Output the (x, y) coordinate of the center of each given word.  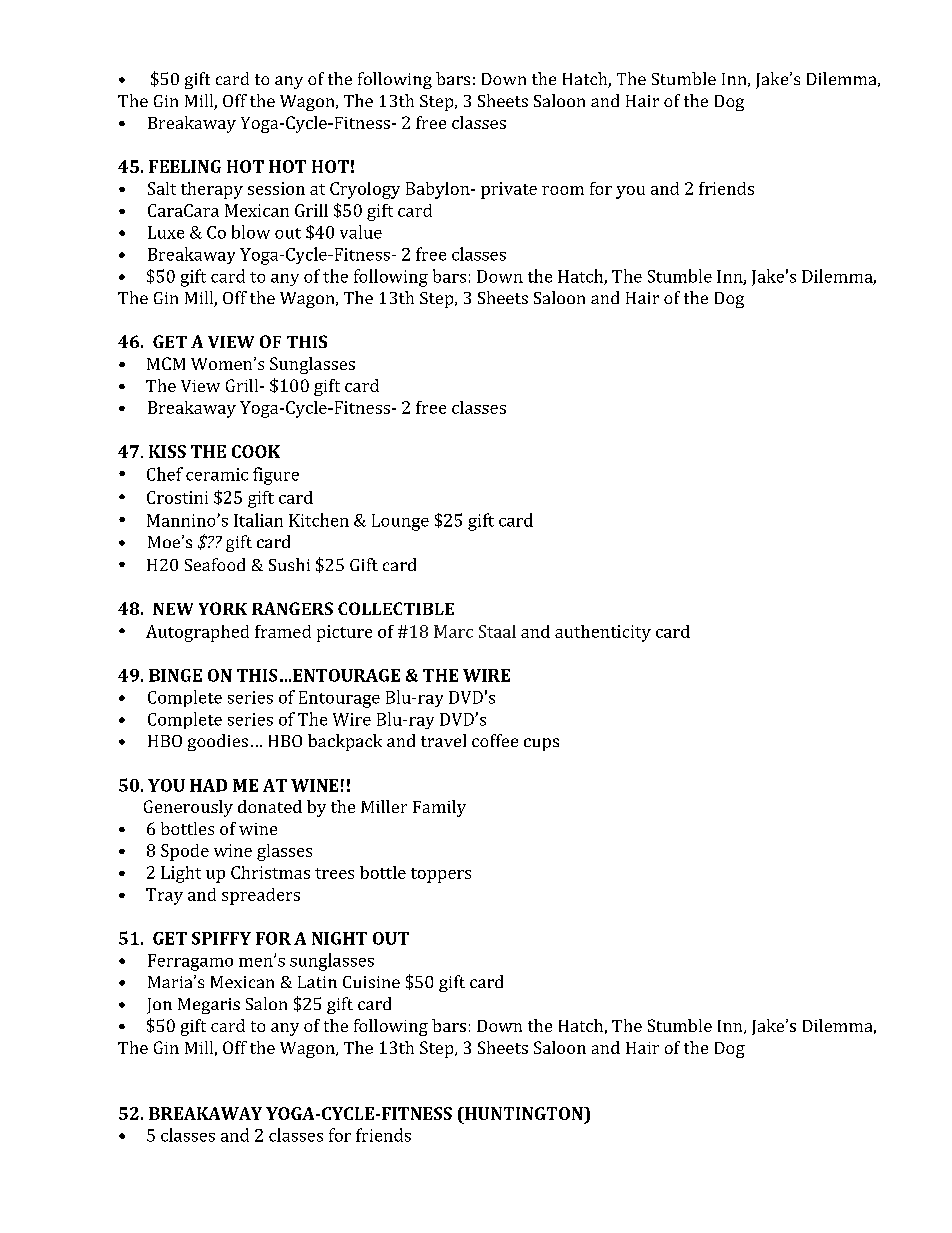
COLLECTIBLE (396, 608)
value (361, 232)
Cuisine (371, 982)
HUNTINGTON (524, 1113)
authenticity (603, 633)
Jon (159, 1006)
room (563, 190)
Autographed (197, 633)
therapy (212, 190)
